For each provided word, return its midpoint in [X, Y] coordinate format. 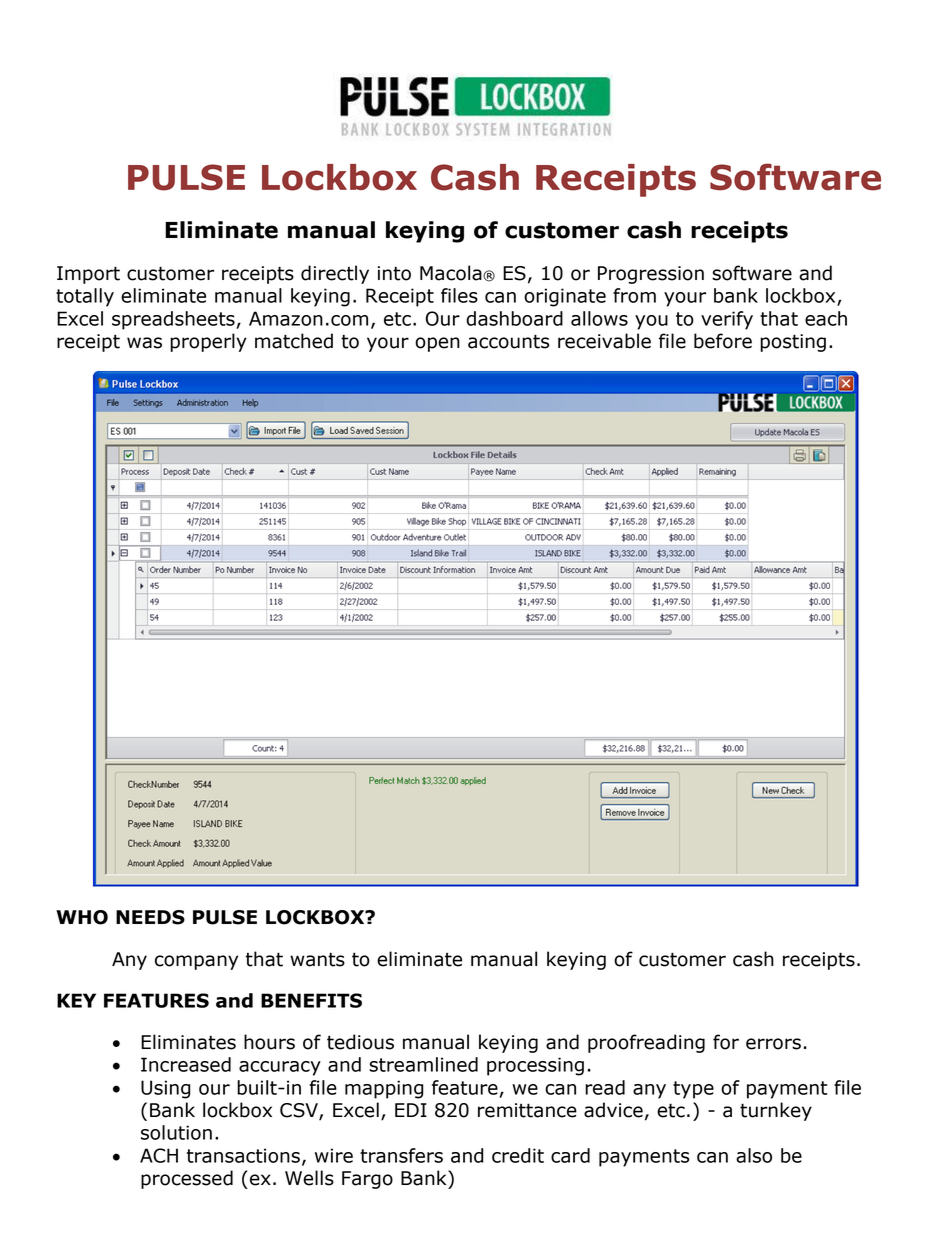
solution [176, 1132]
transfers [401, 1155]
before [723, 341]
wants [317, 959]
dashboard [514, 318]
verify [727, 320]
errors [773, 1044]
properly [208, 342]
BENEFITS [311, 1000]
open [437, 344]
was [144, 343]
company [196, 962]
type [693, 1090]
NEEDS [150, 917]
